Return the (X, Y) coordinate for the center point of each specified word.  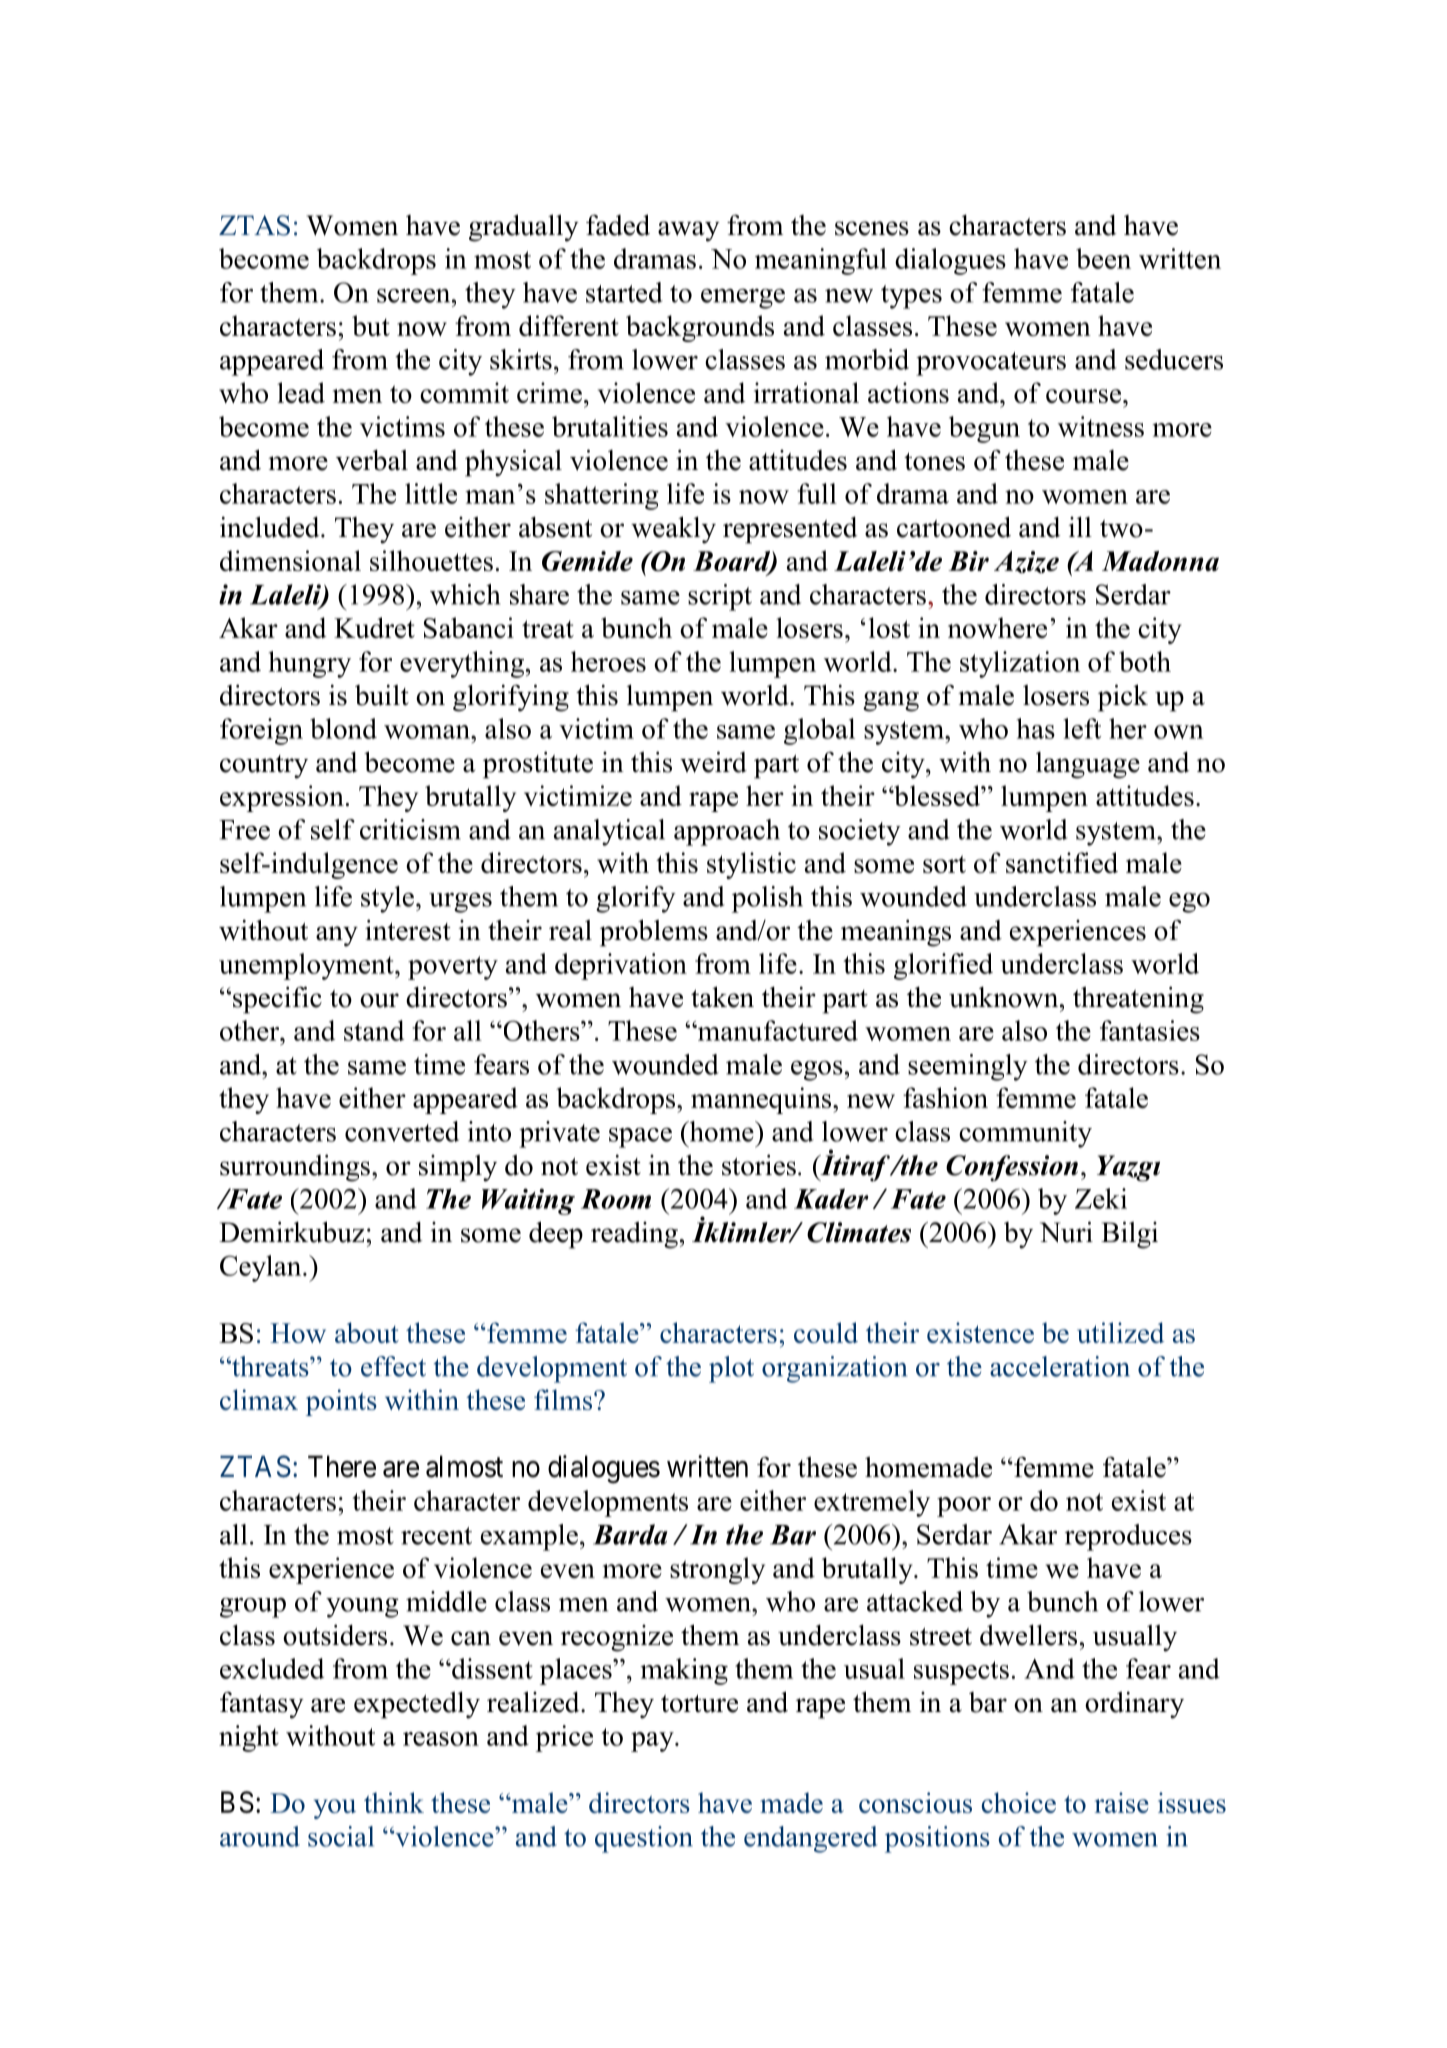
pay (653, 1742)
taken (722, 997)
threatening (1138, 1000)
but (371, 325)
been (1103, 258)
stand (374, 1030)
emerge (743, 299)
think (394, 1802)
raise (1122, 1802)
